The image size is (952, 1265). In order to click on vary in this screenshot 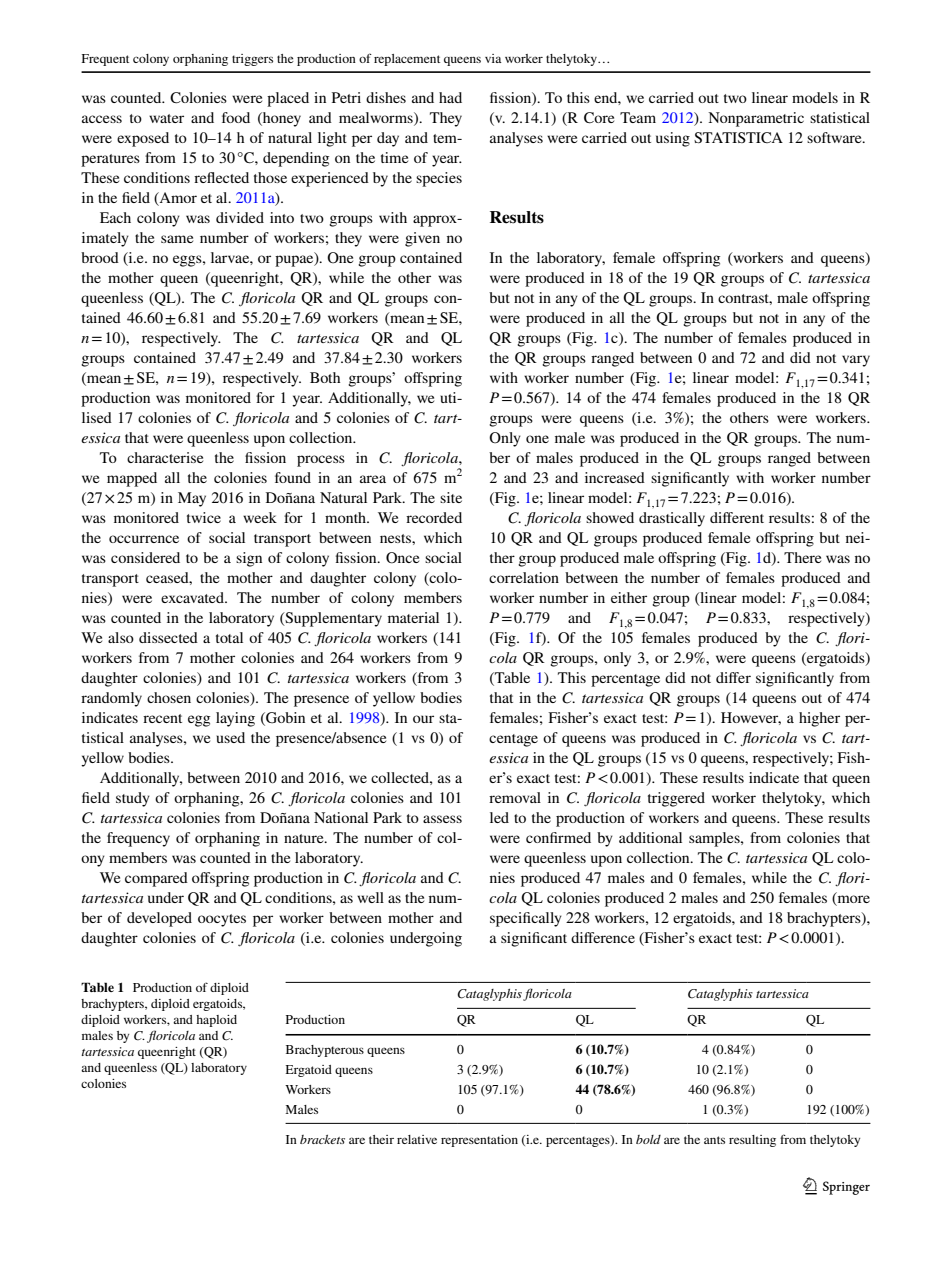, I will do `click(856, 361)`.
